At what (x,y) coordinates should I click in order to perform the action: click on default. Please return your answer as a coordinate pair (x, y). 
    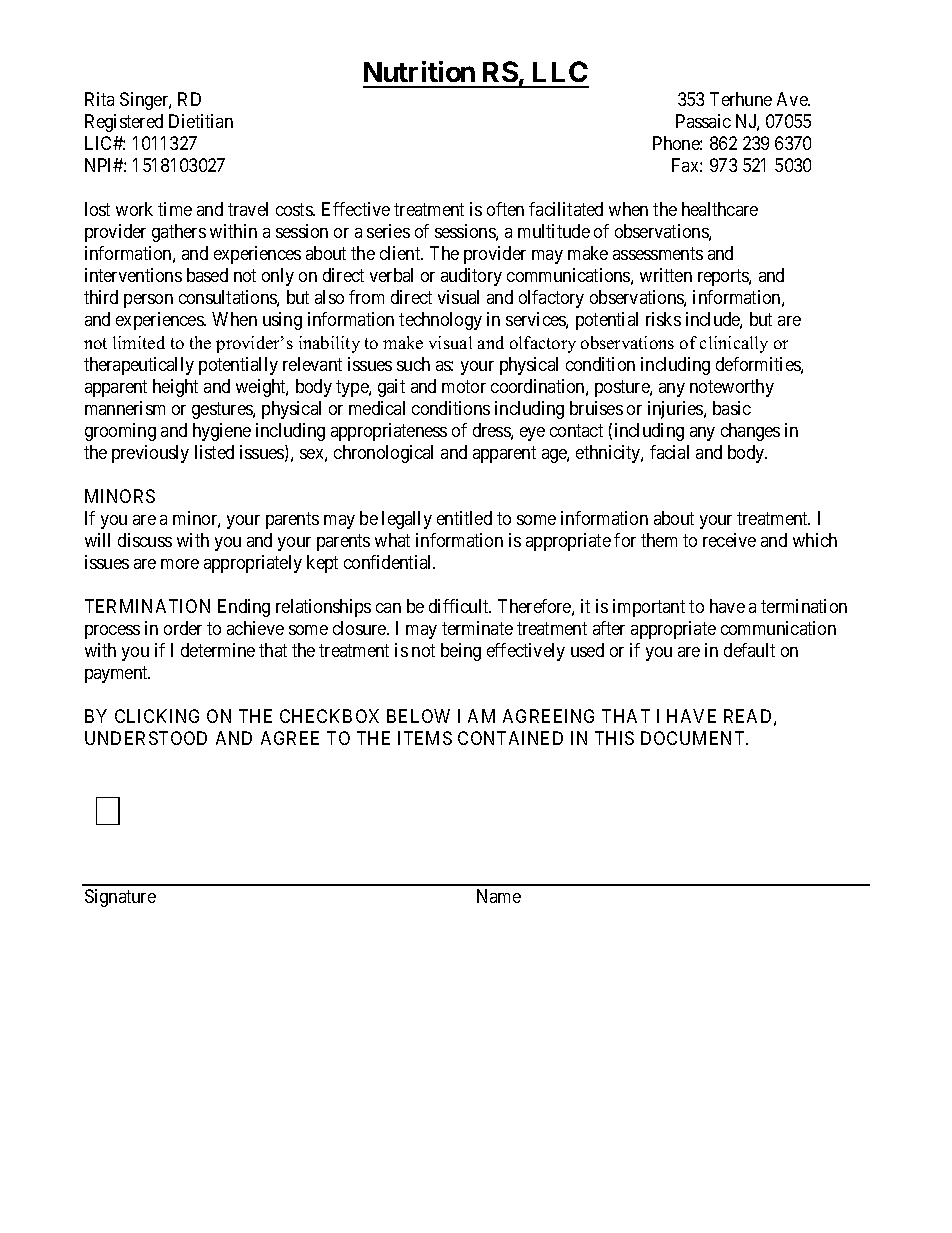
    Looking at the image, I should click on (749, 650).
